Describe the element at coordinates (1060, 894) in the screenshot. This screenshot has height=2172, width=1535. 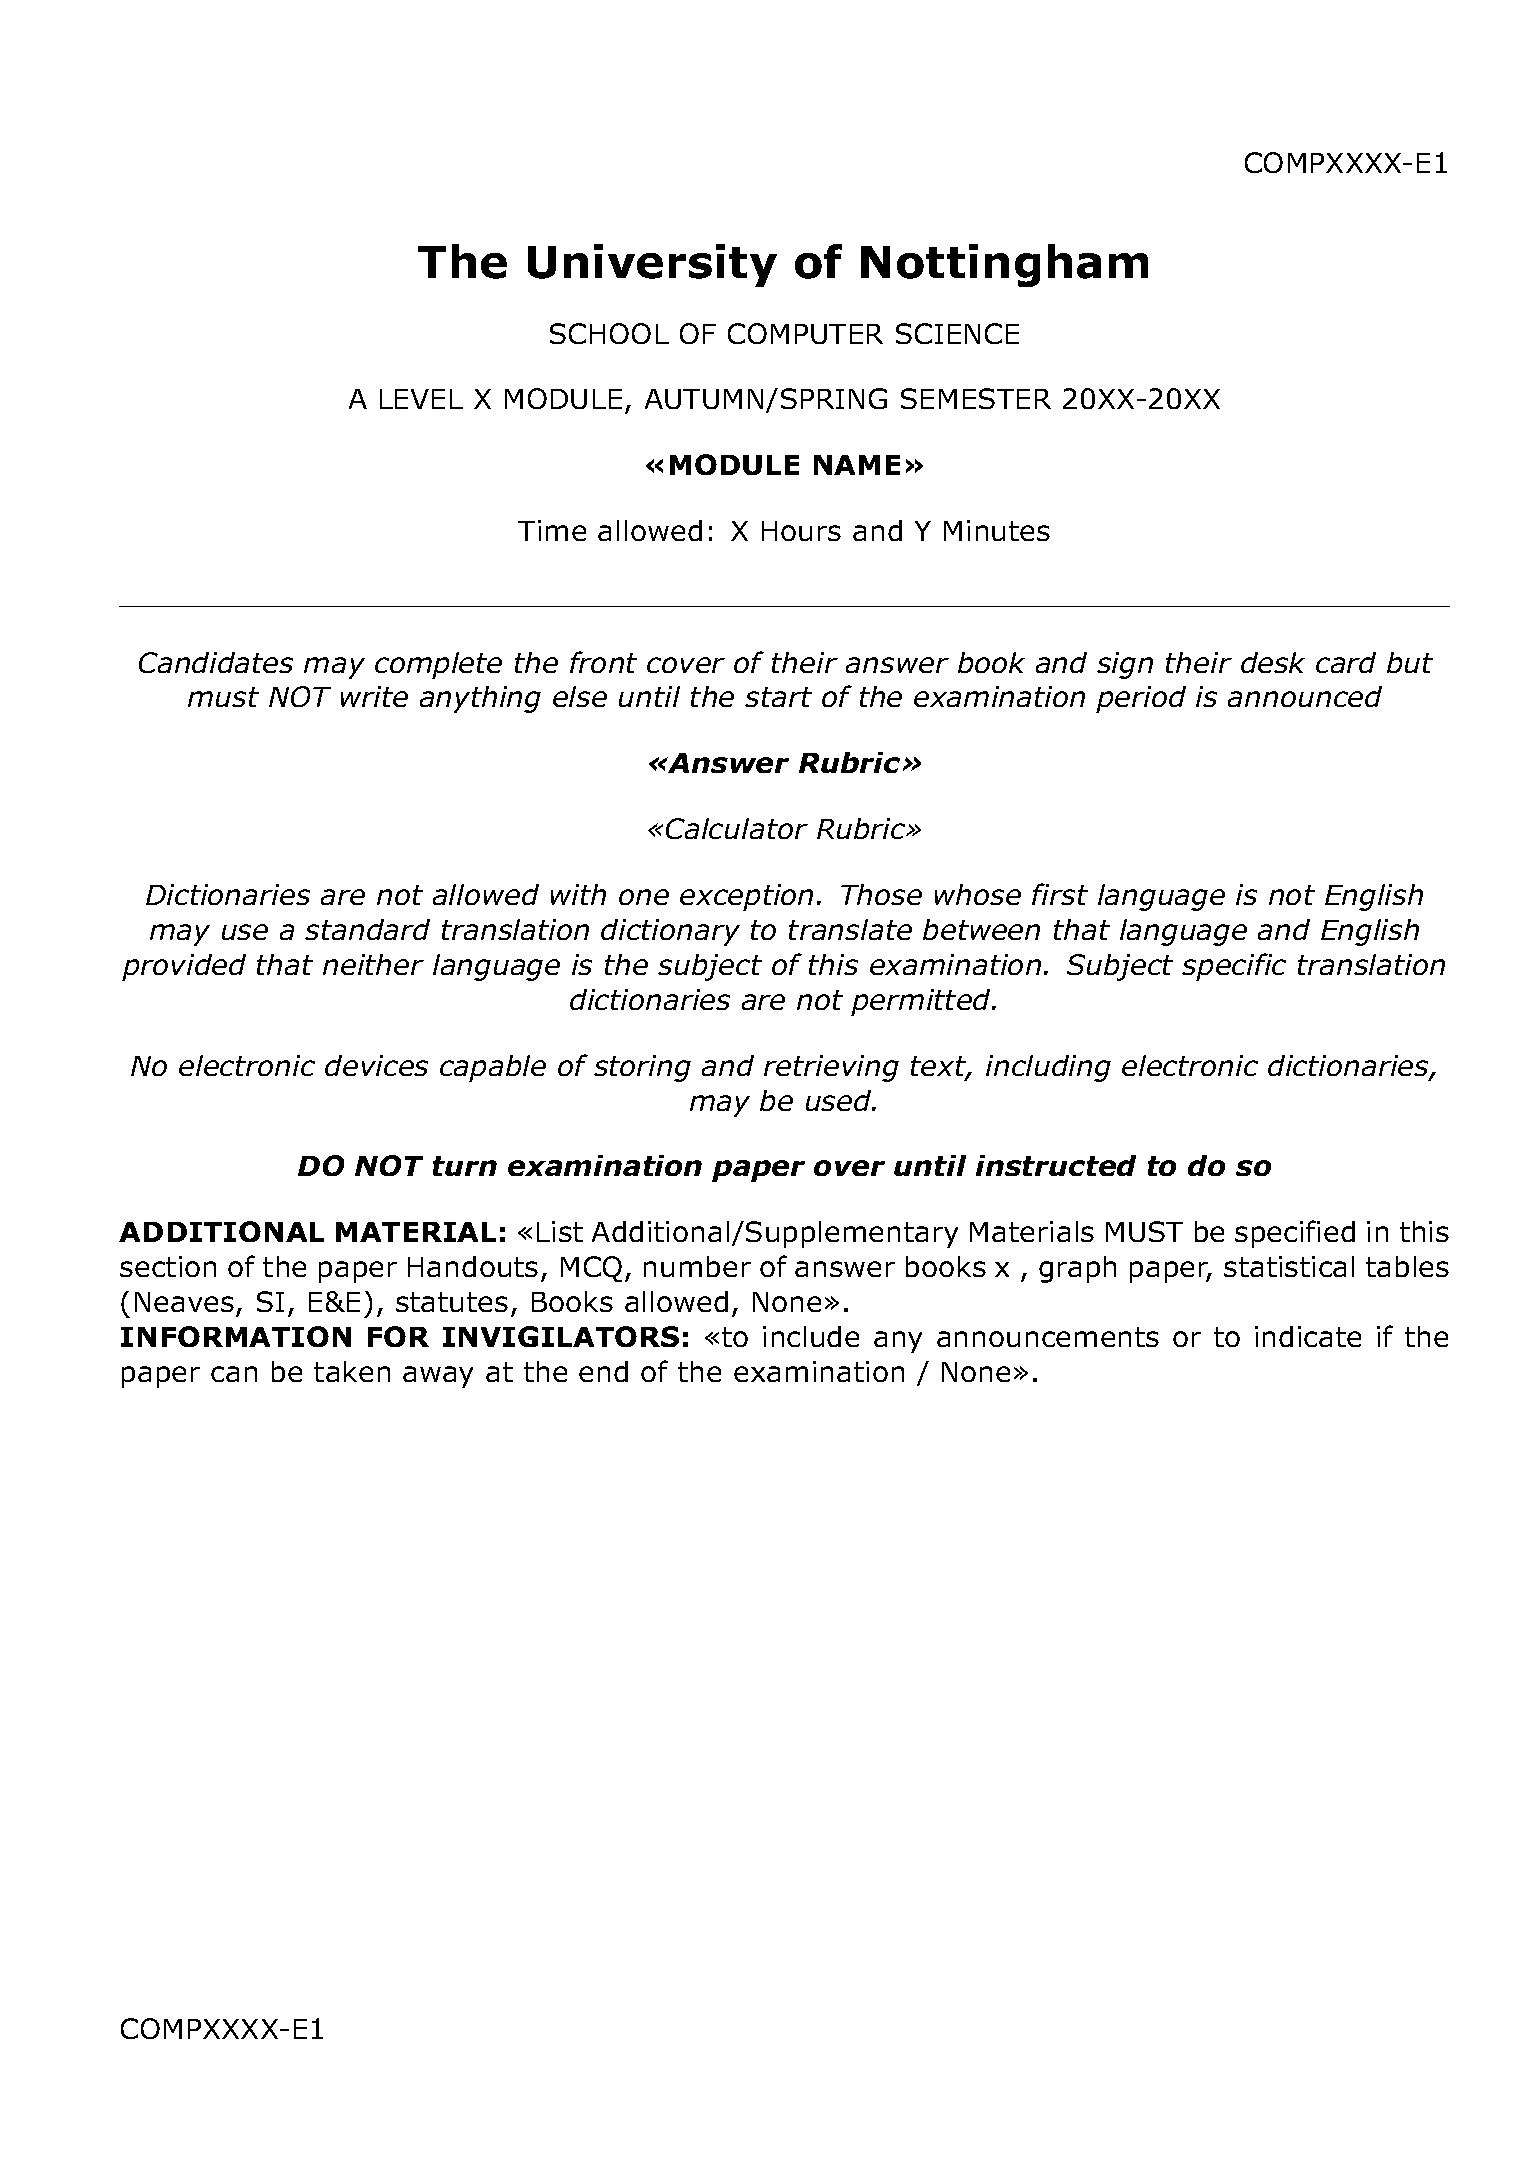
I see `first` at that location.
